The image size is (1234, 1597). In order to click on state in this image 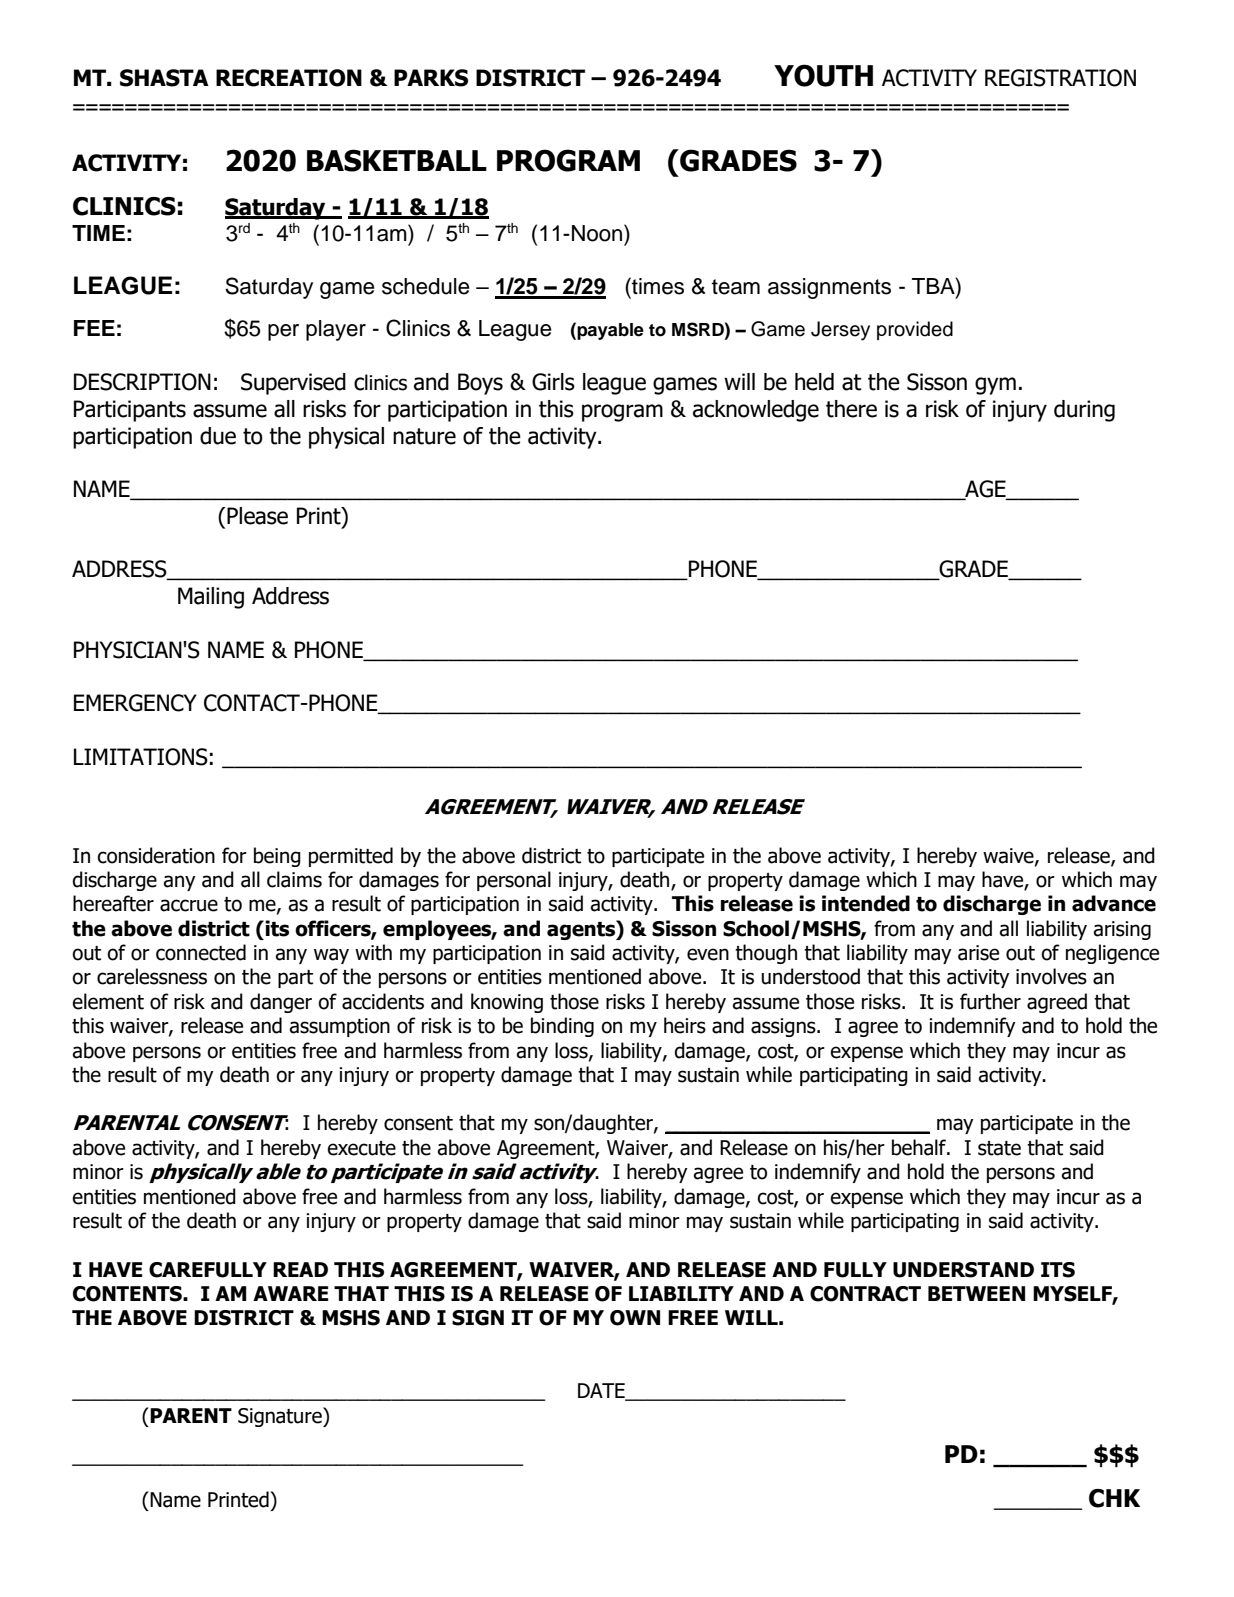, I will do `click(999, 1148)`.
